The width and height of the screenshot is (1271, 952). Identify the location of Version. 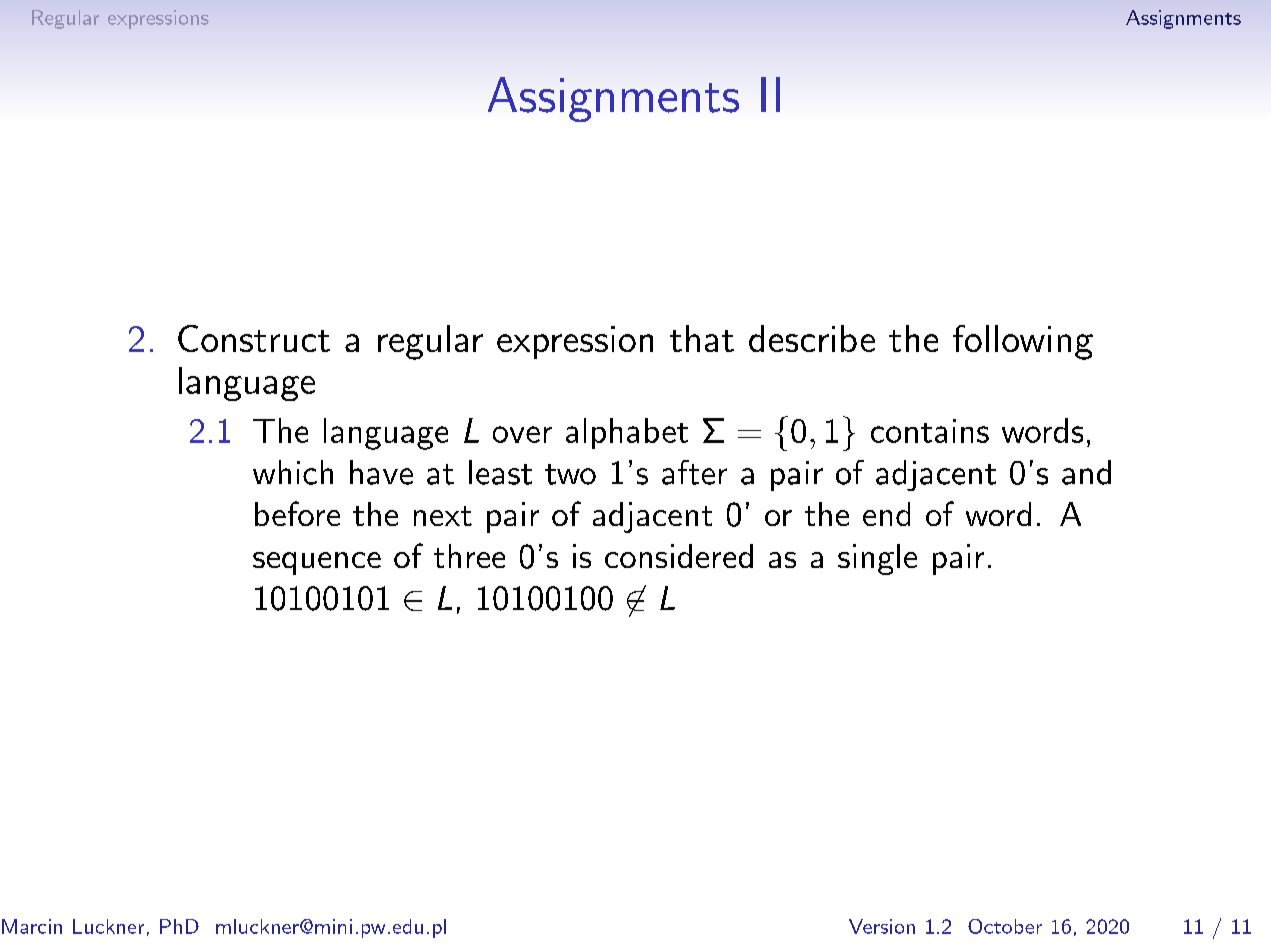
(882, 926).
